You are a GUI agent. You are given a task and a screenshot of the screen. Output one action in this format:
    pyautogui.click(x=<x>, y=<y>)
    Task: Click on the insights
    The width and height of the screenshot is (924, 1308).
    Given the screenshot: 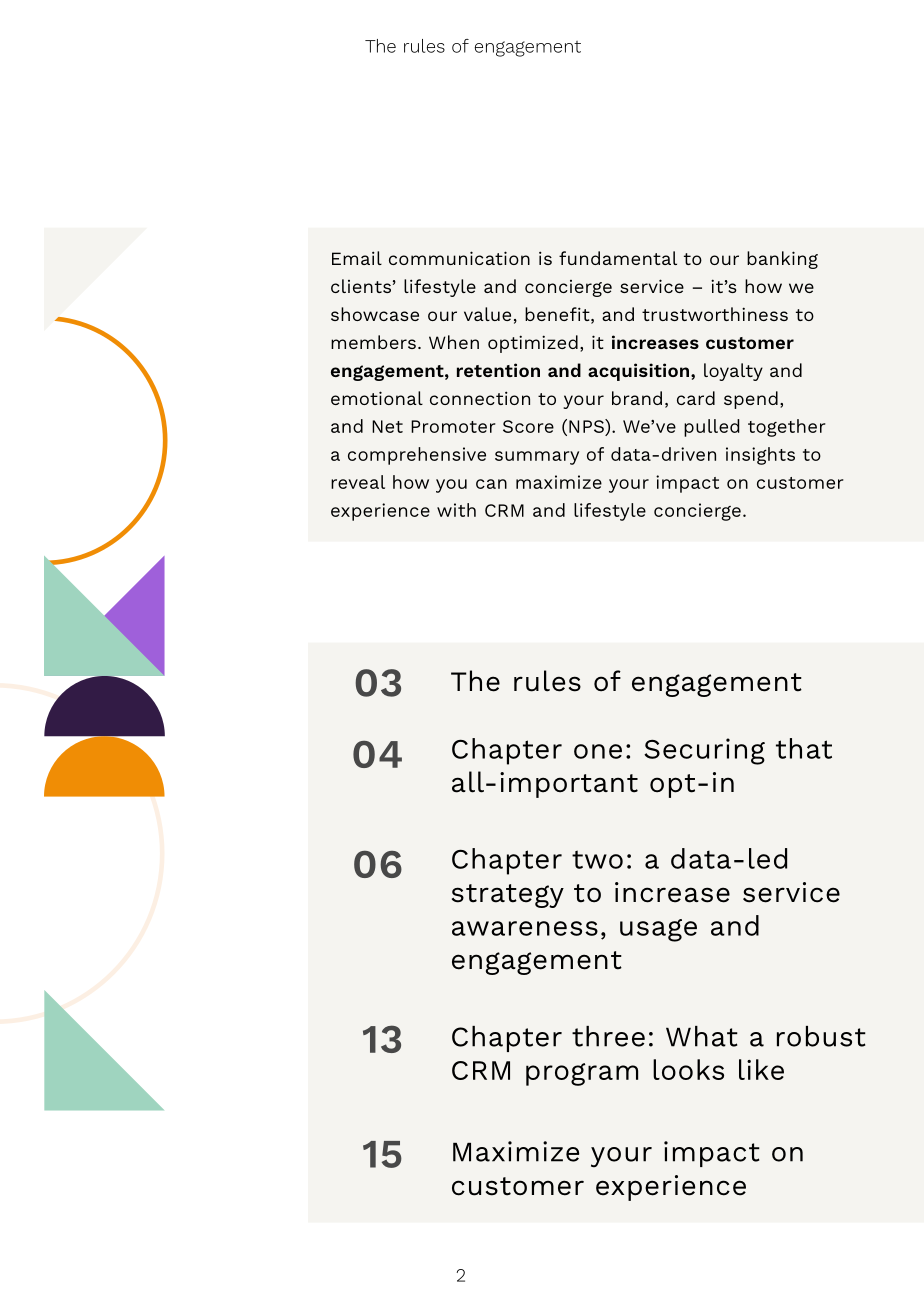 What is the action you would take?
    pyautogui.click(x=760, y=456)
